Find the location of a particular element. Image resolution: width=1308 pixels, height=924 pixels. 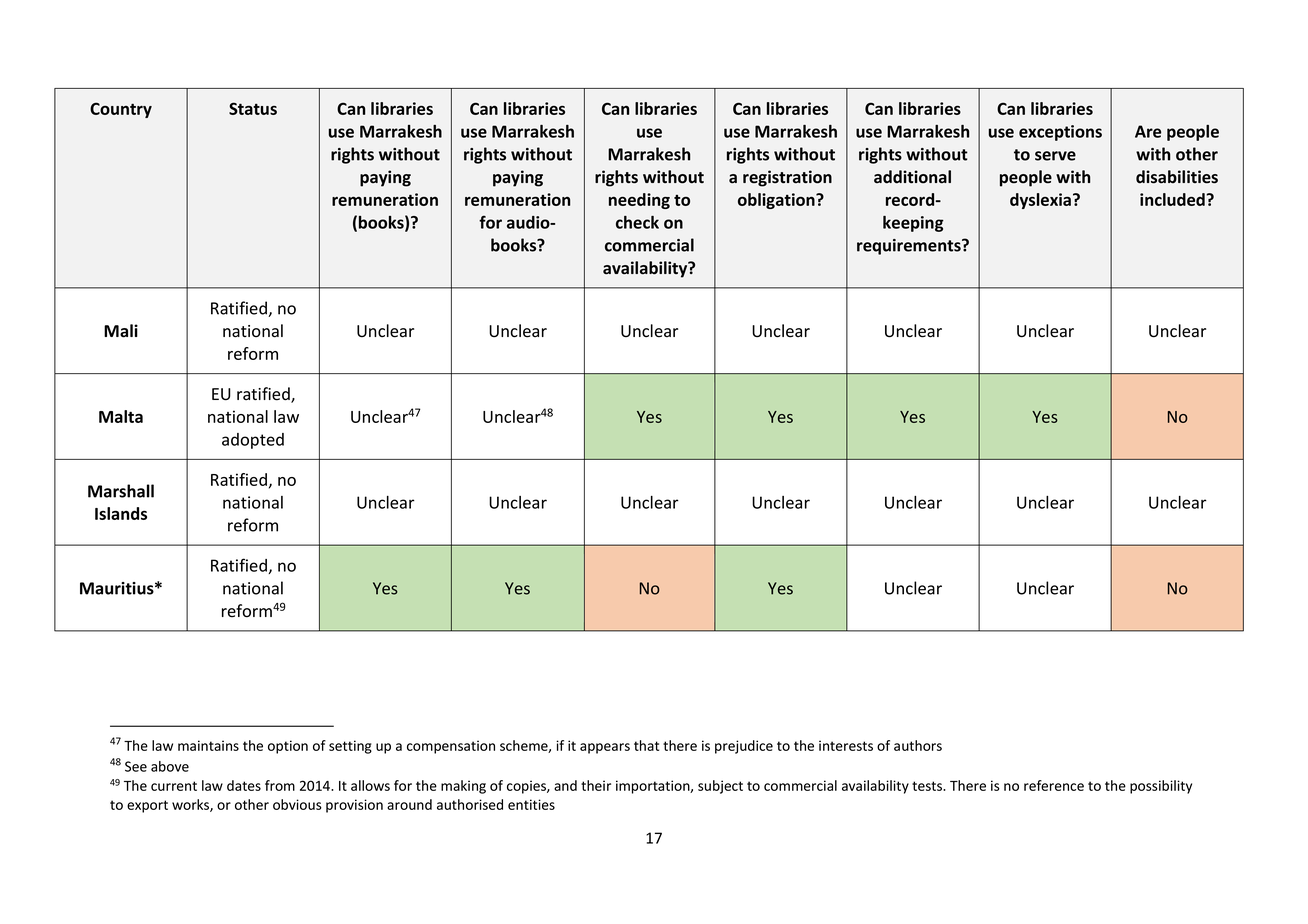

Islands is located at coordinates (121, 513).
